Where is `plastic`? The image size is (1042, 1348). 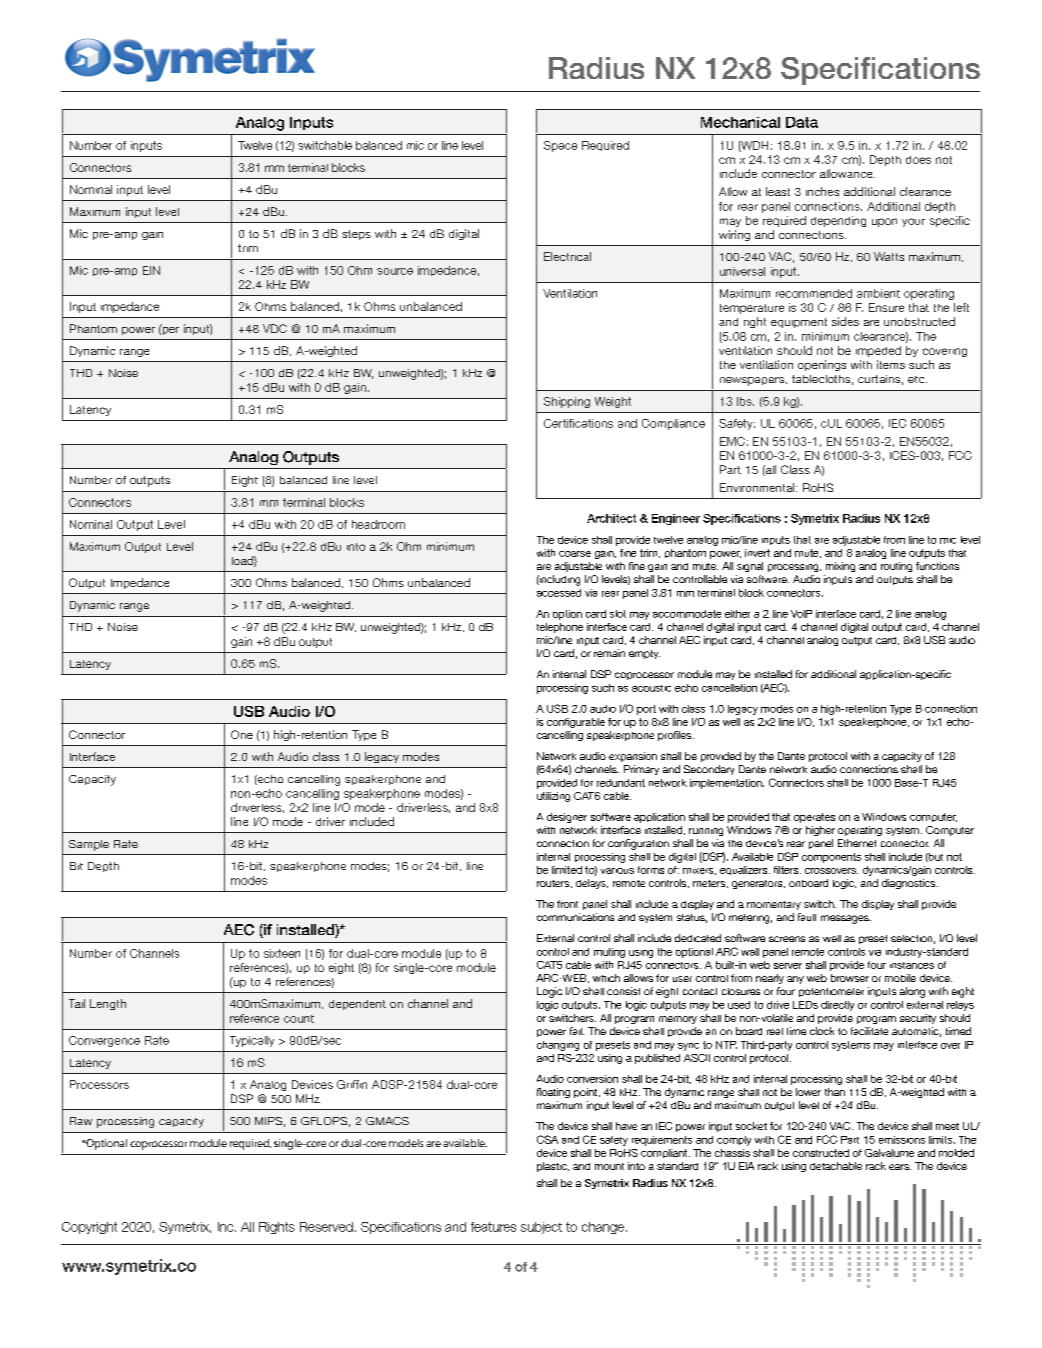
plastic is located at coordinates (553, 1167).
